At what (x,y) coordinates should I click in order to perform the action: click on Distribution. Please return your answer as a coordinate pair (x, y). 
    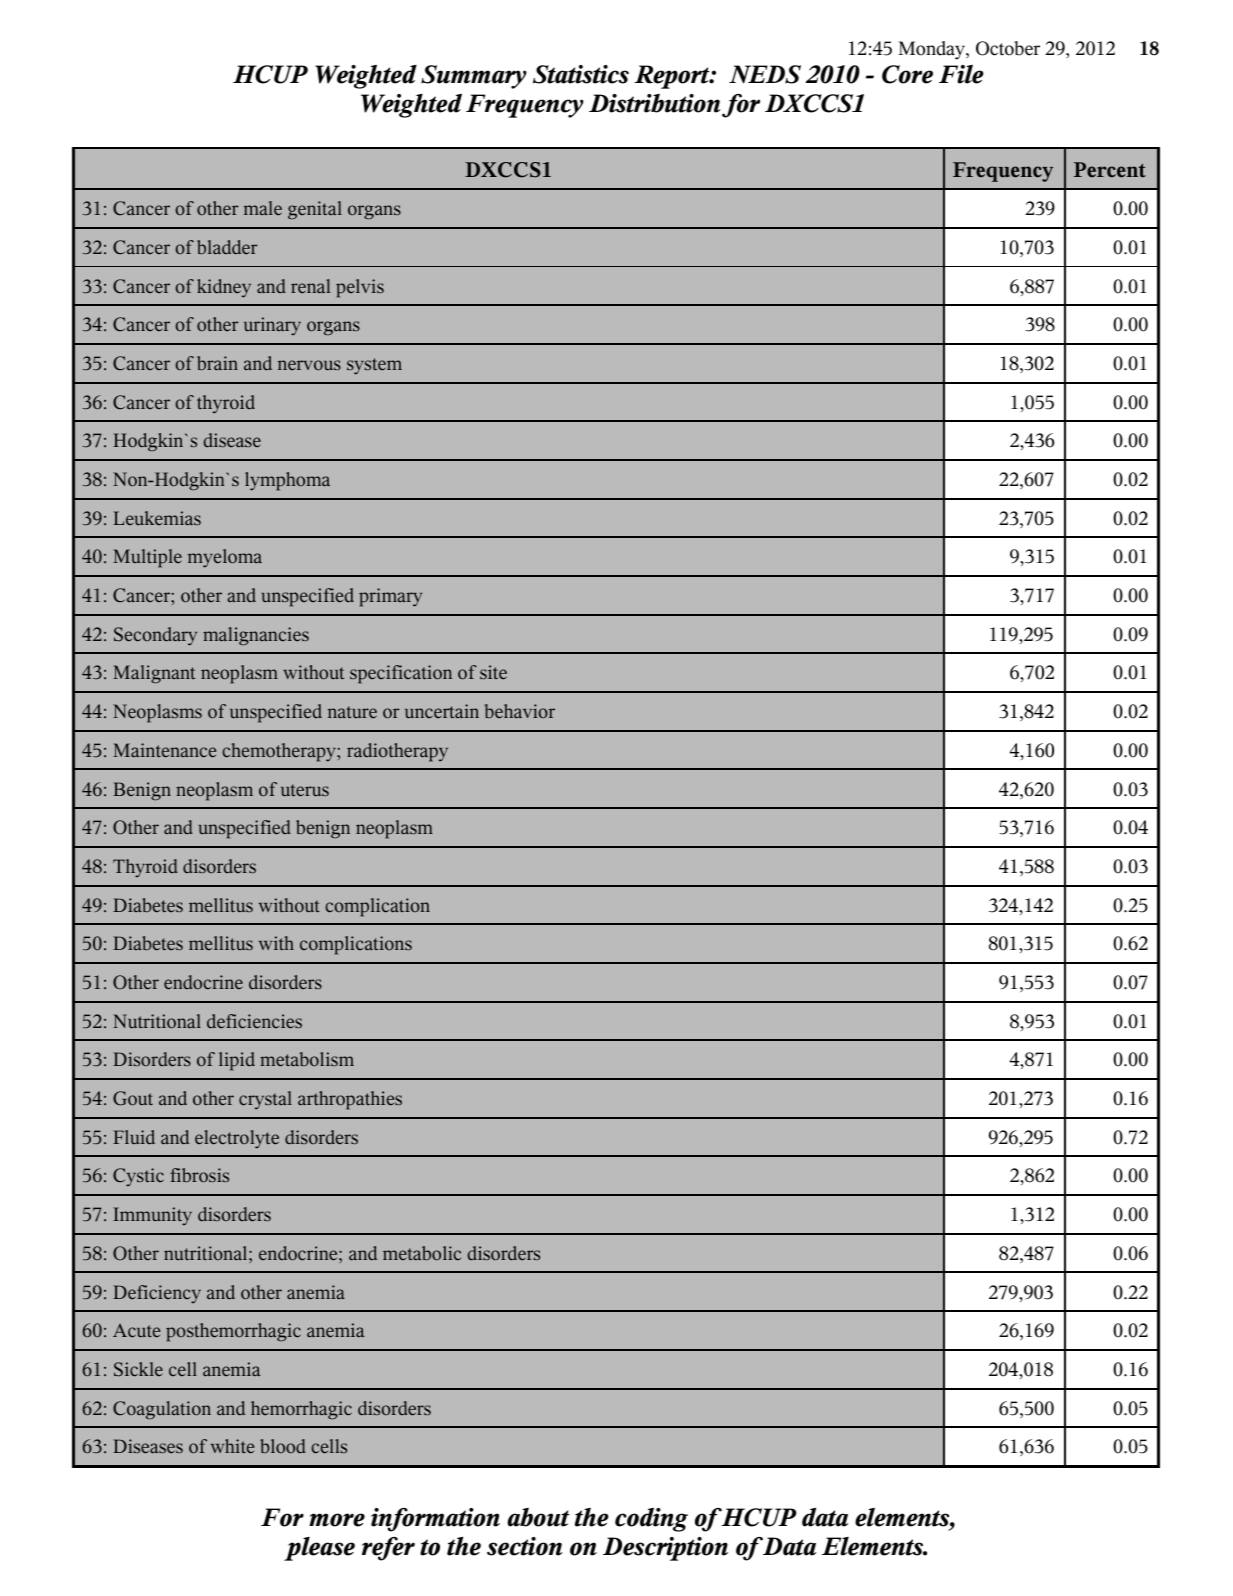
    Looking at the image, I should click on (655, 103).
